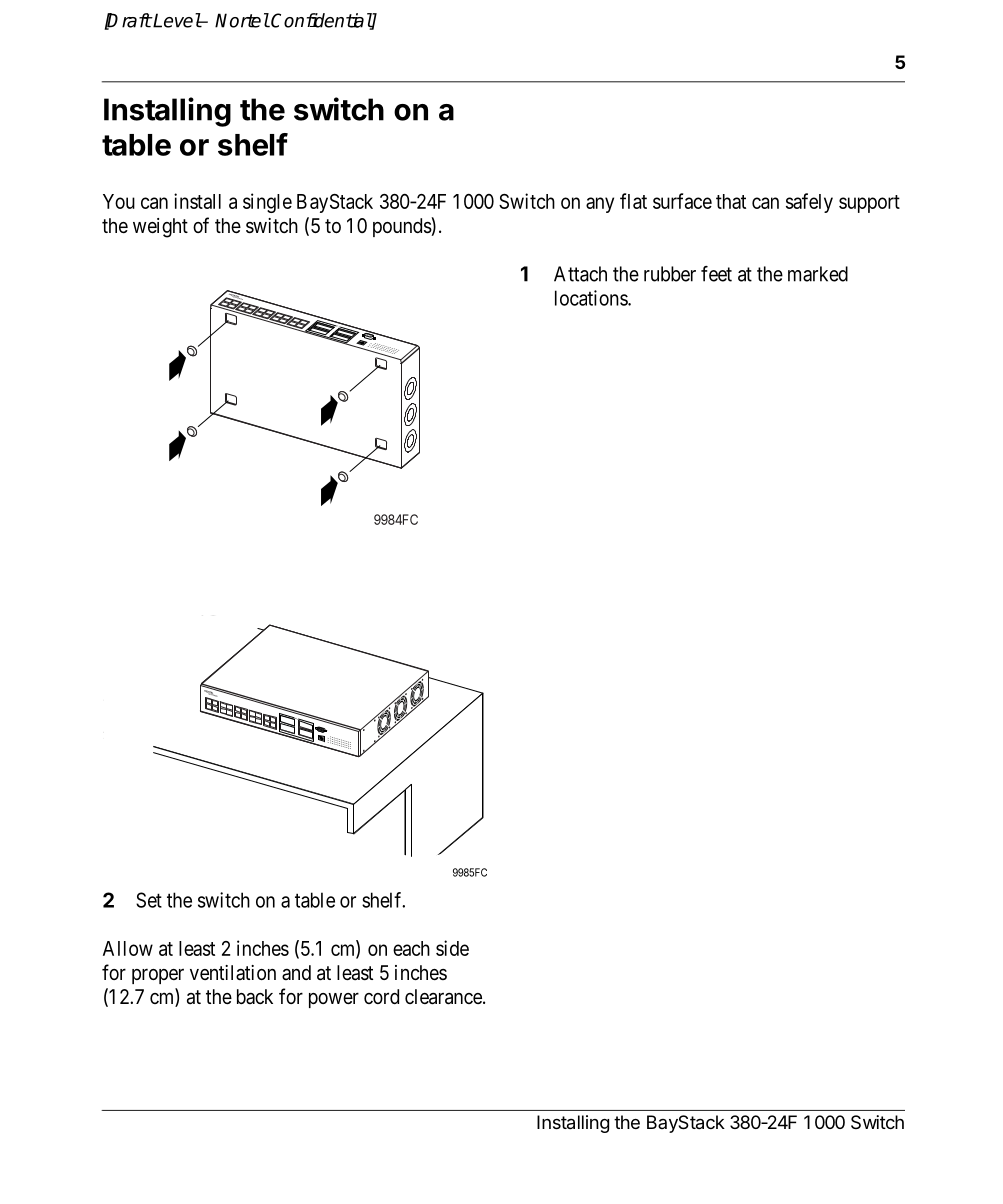  Describe the element at coordinates (411, 948) in the image. I see `each` at that location.
